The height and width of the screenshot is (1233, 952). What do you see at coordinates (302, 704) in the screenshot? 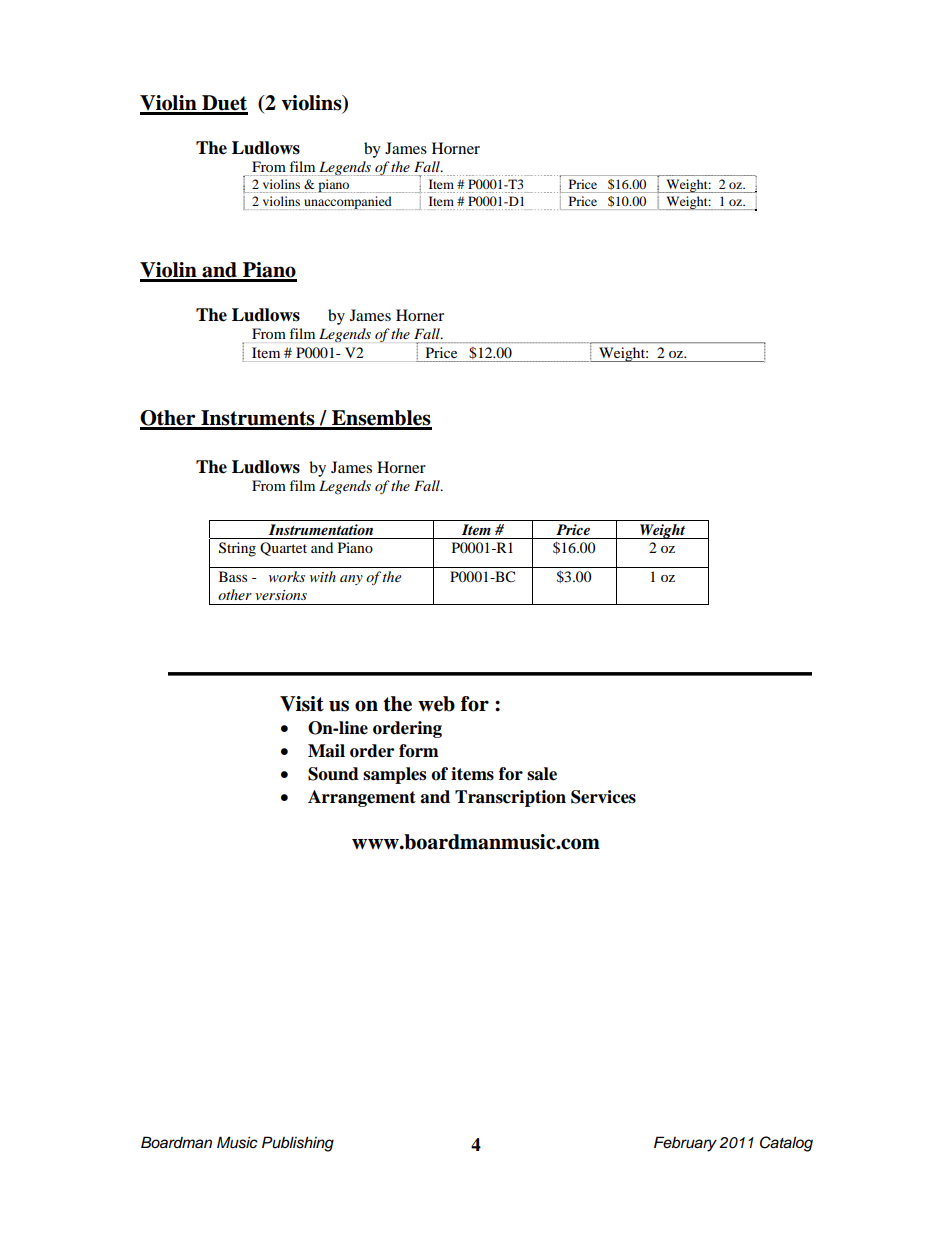
I see `Visit` at bounding box center [302, 704].
